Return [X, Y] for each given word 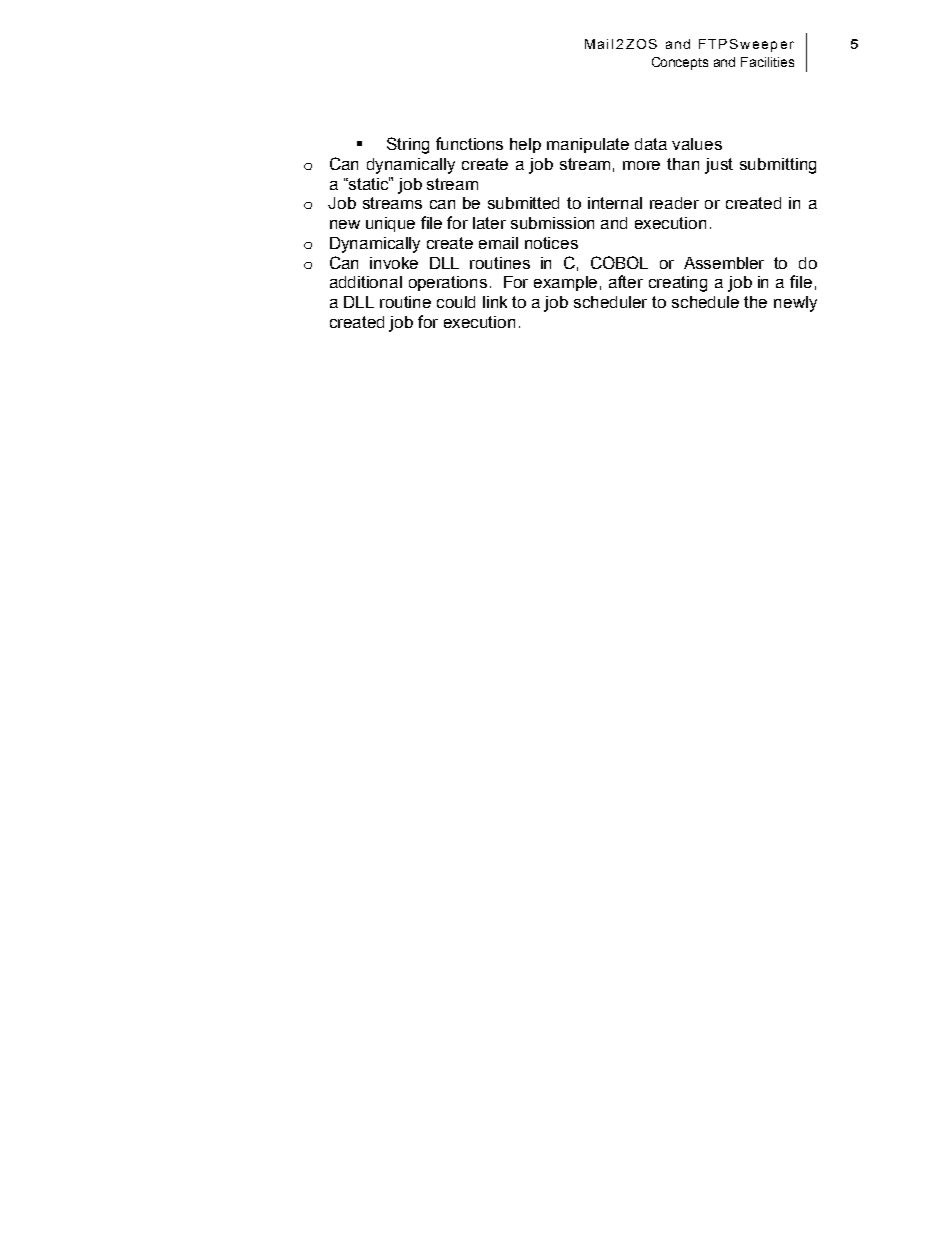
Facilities [767, 62]
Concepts [680, 63]
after [626, 281]
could [456, 302]
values [697, 144]
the [755, 302]
